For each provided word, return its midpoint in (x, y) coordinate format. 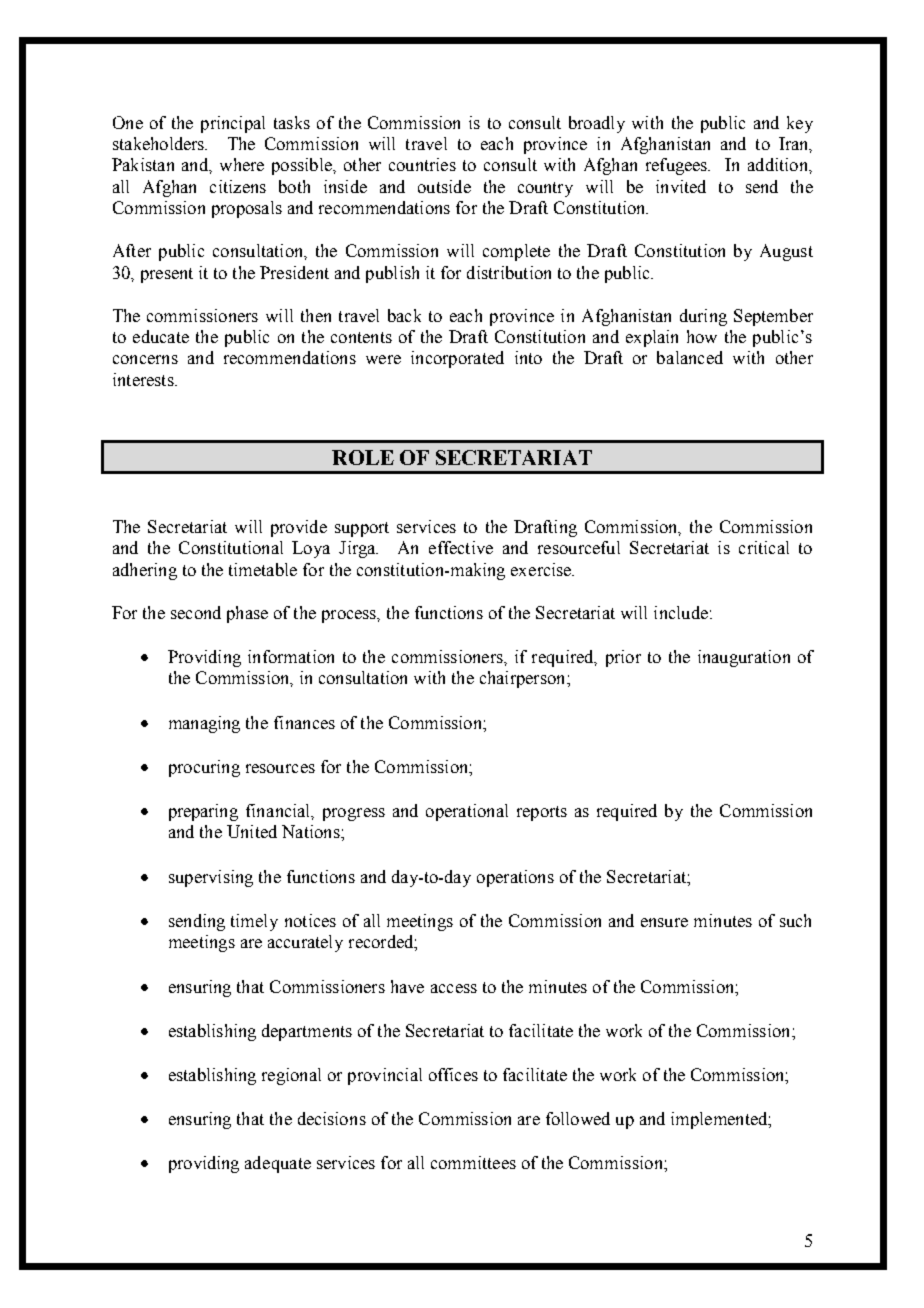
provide (299, 528)
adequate (278, 1164)
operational (467, 812)
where (242, 164)
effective (461, 547)
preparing (203, 812)
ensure (664, 922)
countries (422, 164)
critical (764, 547)
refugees (678, 166)
